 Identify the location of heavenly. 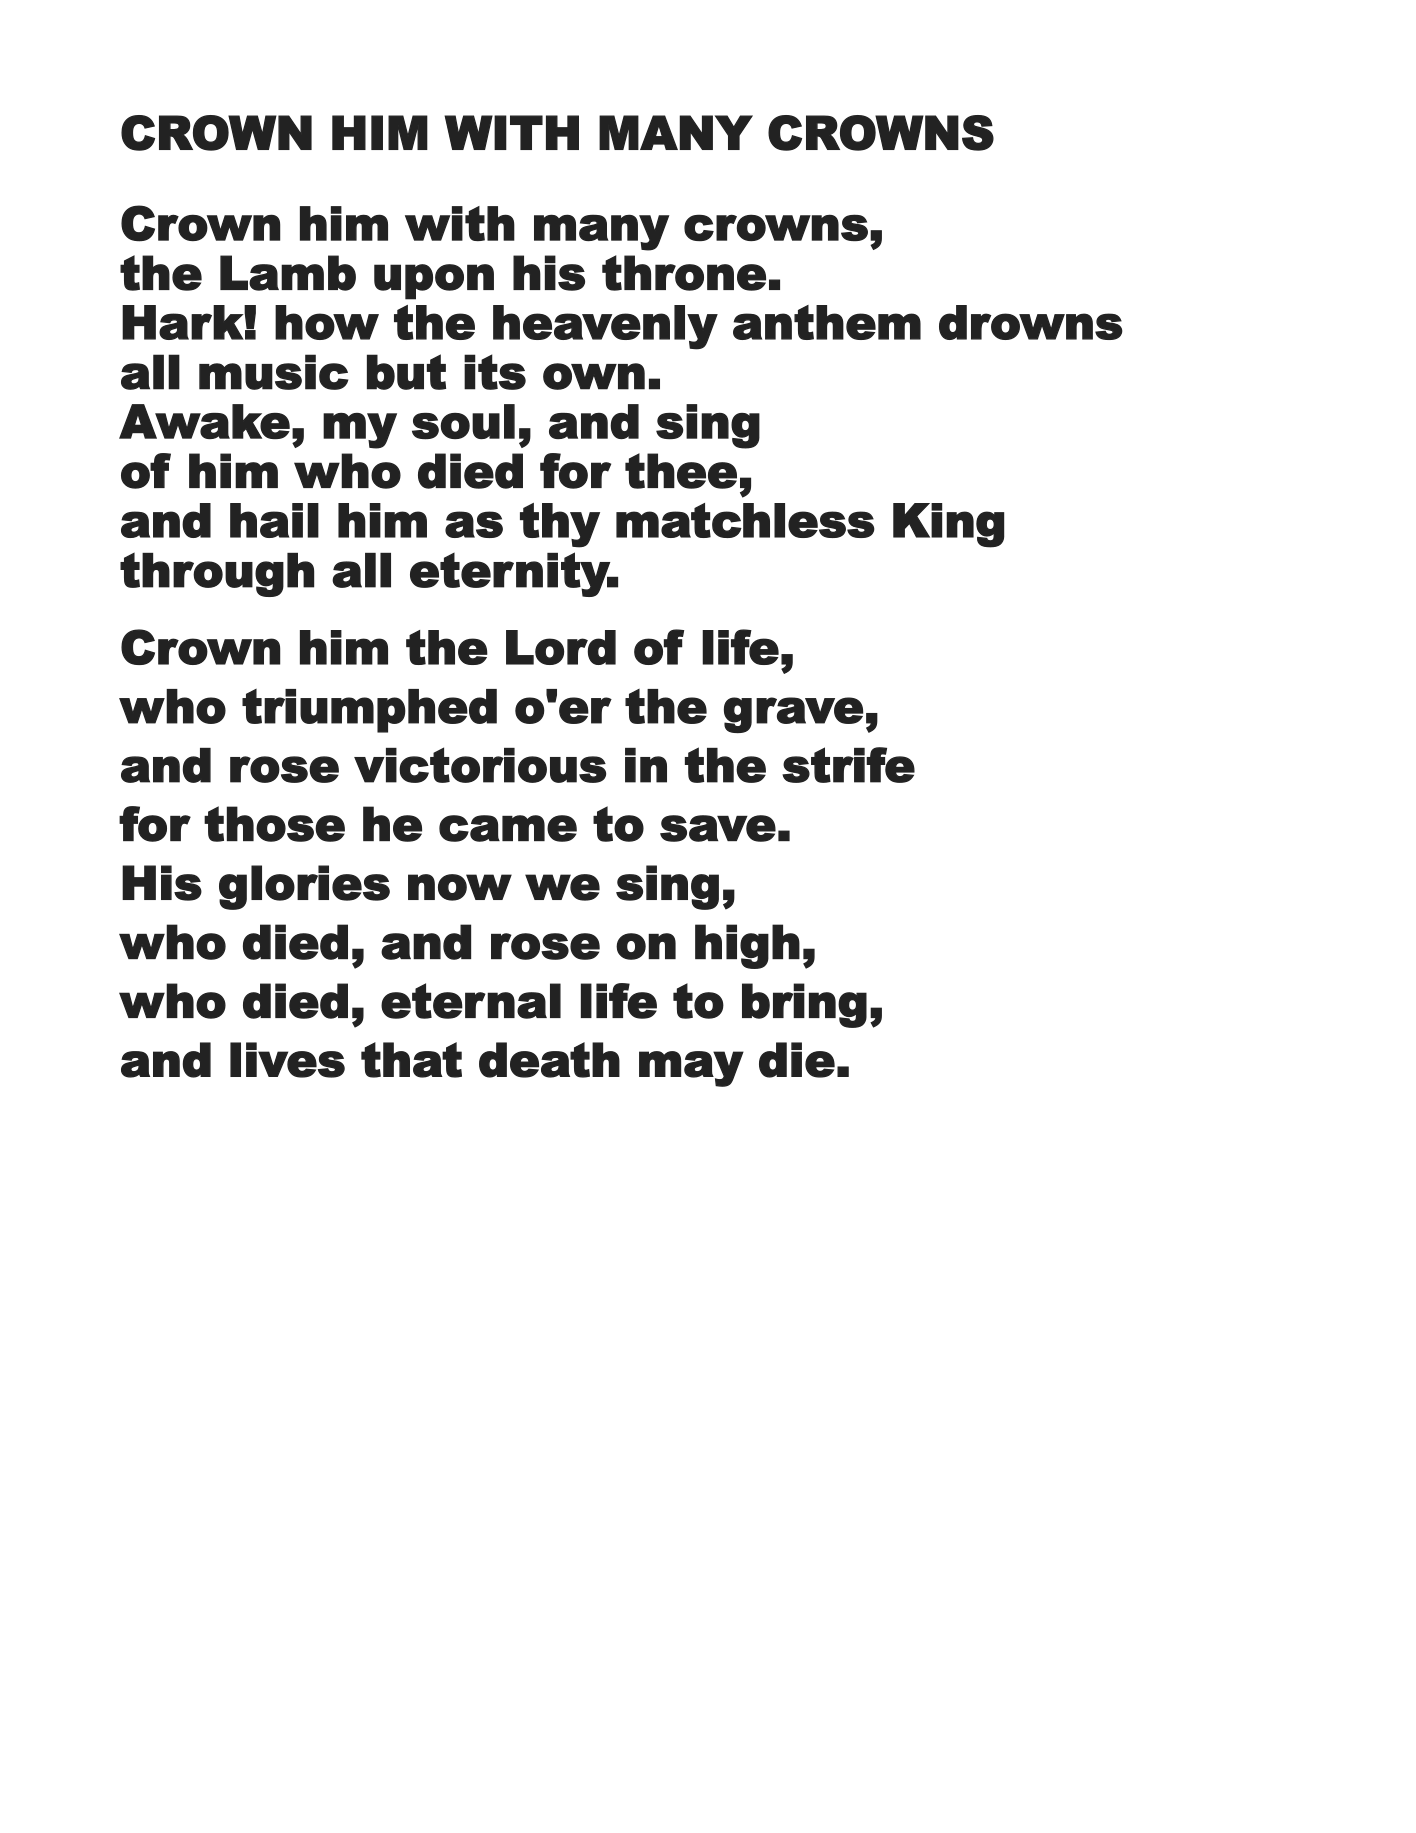
(605, 327).
